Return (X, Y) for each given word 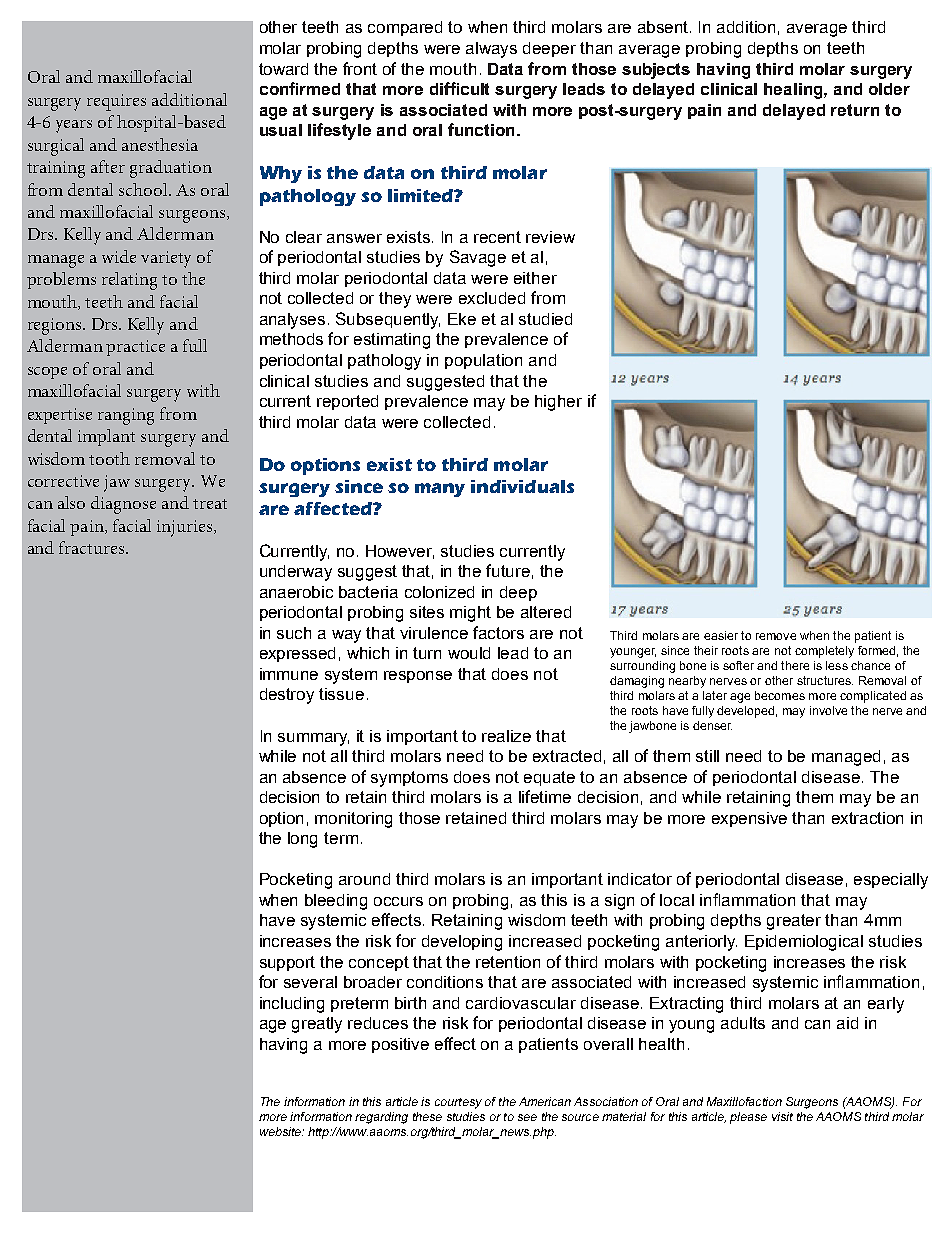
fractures (93, 547)
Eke (462, 319)
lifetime (545, 796)
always (491, 50)
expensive (749, 819)
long (302, 840)
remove (776, 636)
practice (135, 348)
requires (116, 102)
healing (794, 91)
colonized (439, 592)
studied (545, 319)
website (281, 1131)
